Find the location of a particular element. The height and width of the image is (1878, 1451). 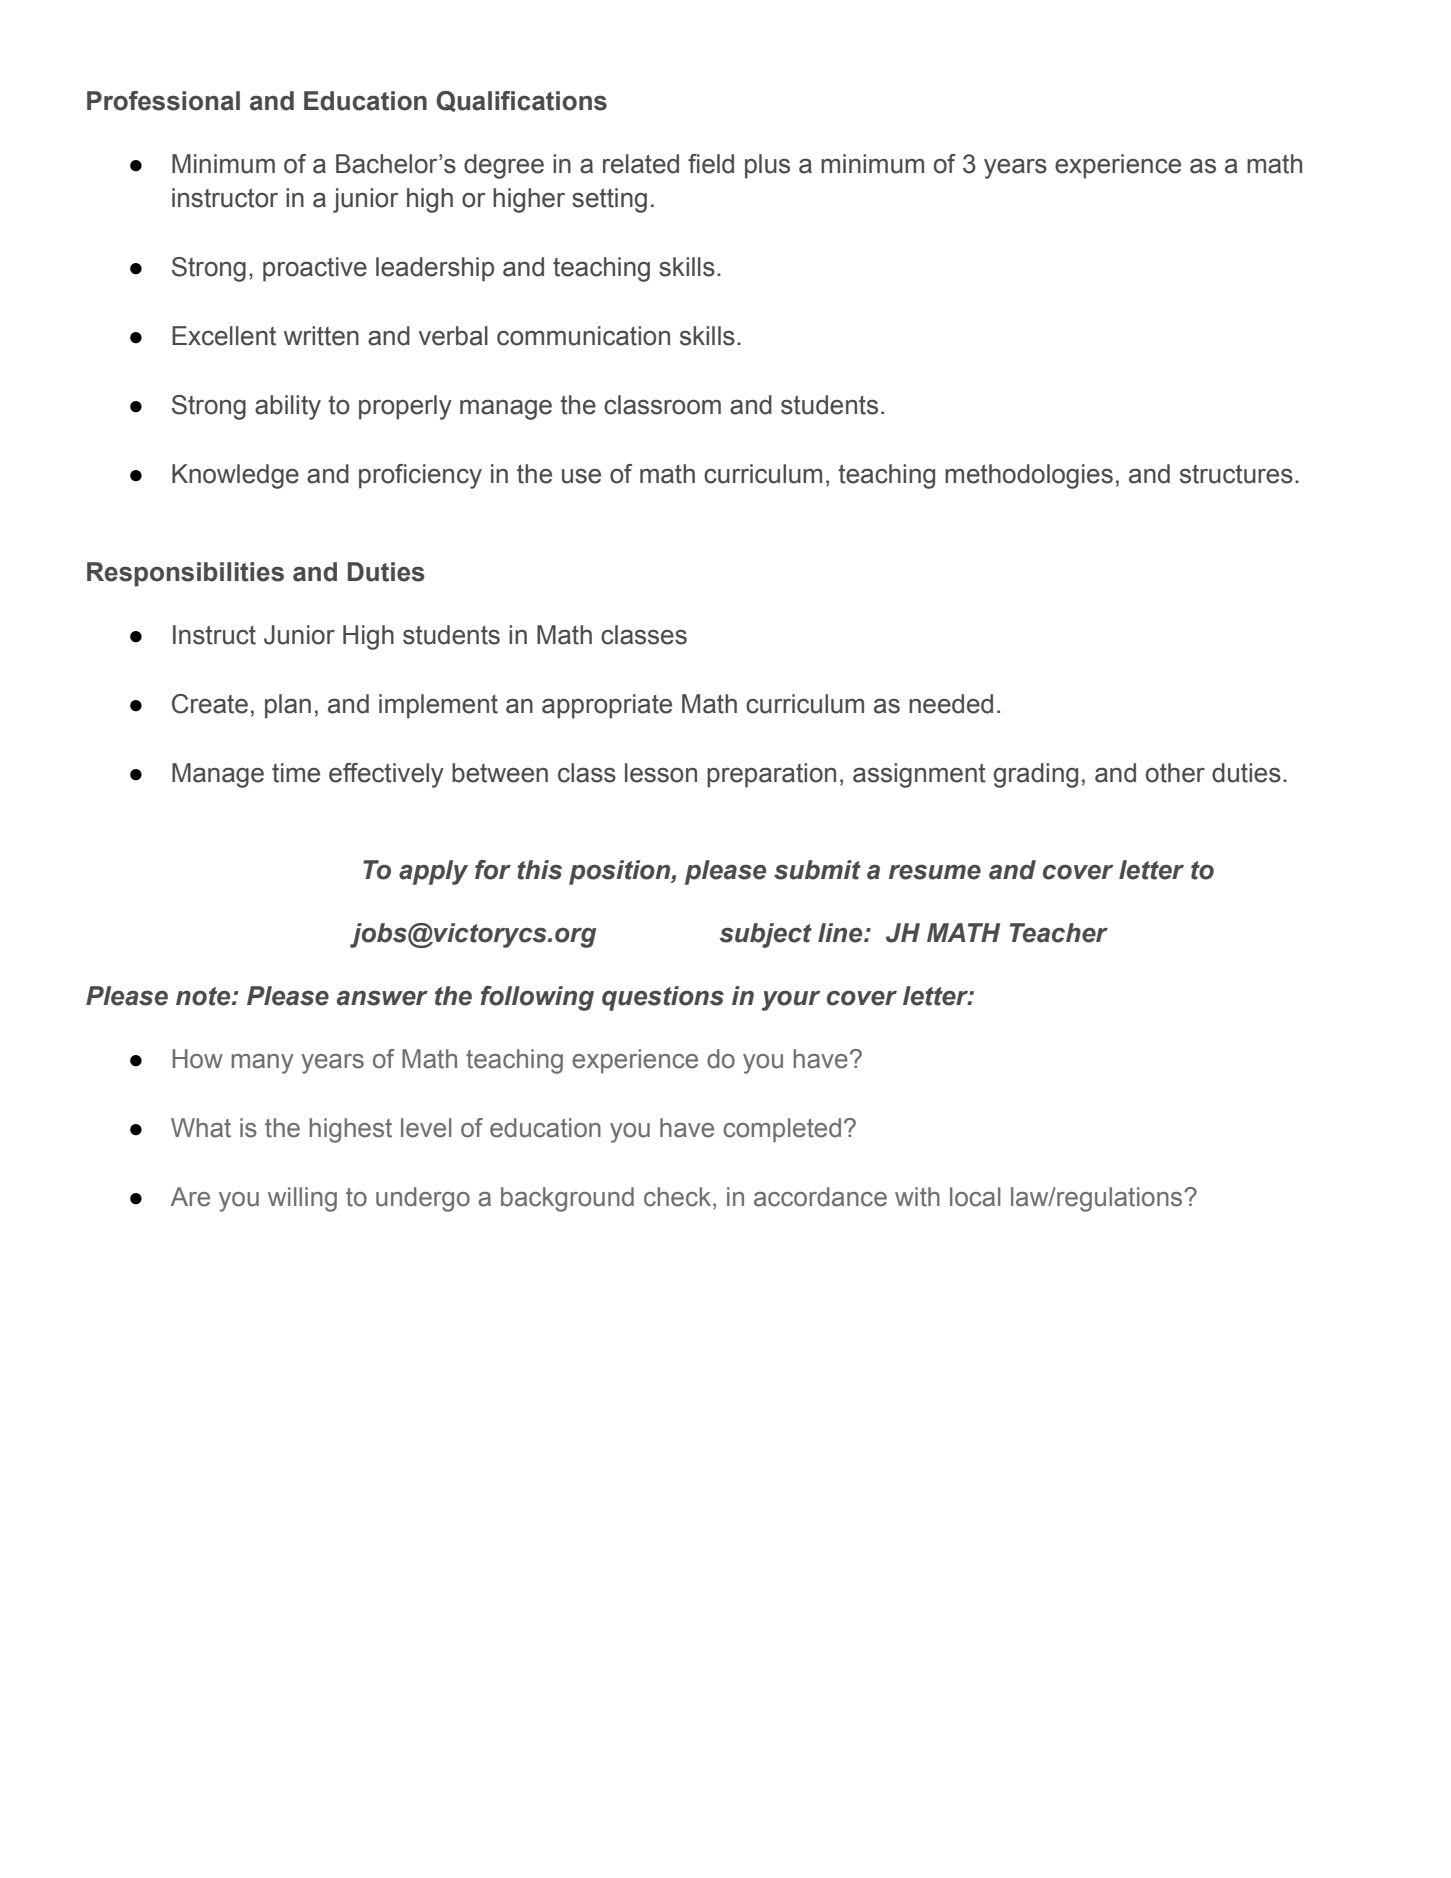

Professional is located at coordinates (163, 101).
